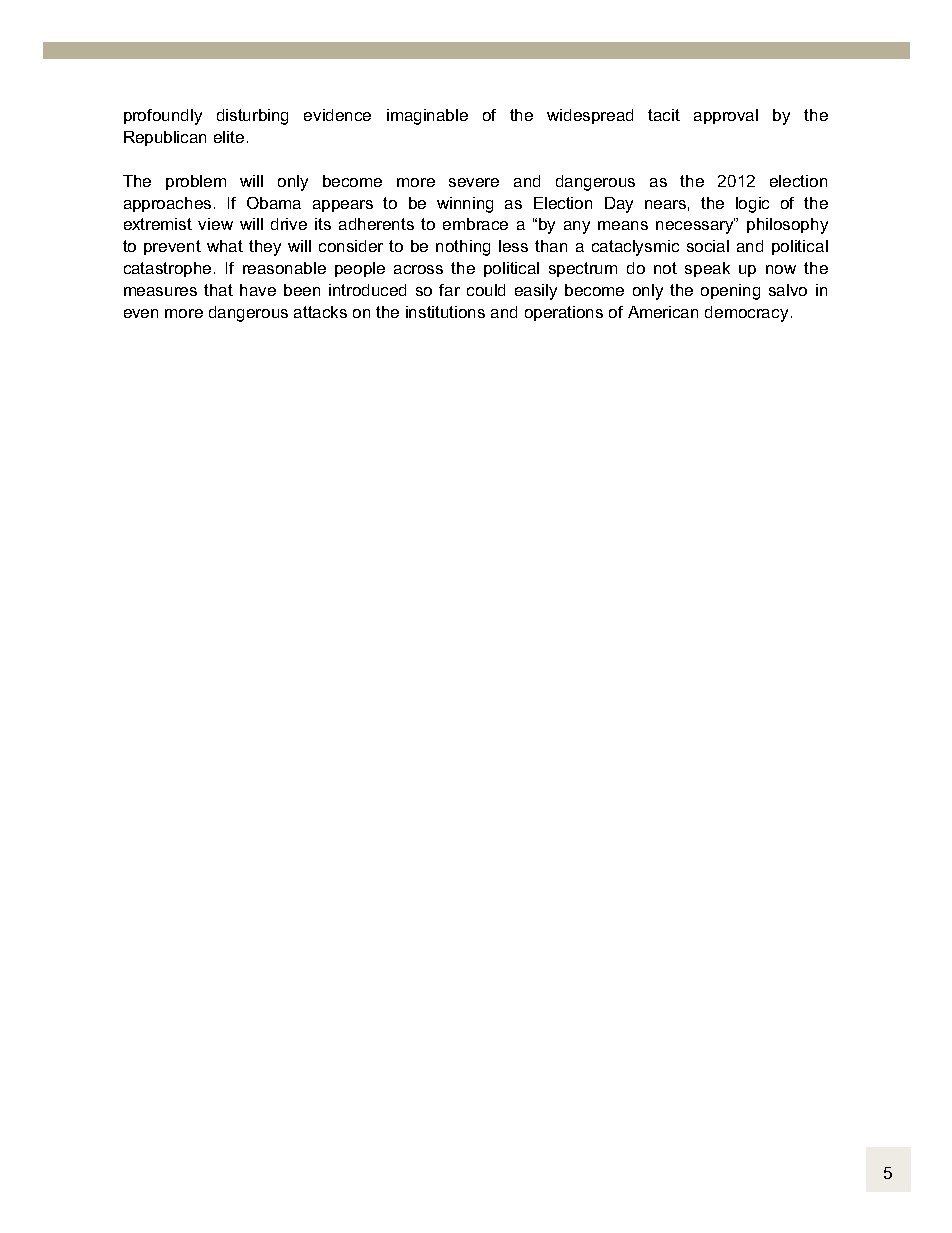 The image size is (952, 1233). What do you see at coordinates (284, 268) in the screenshot?
I see `reasonable` at bounding box center [284, 268].
